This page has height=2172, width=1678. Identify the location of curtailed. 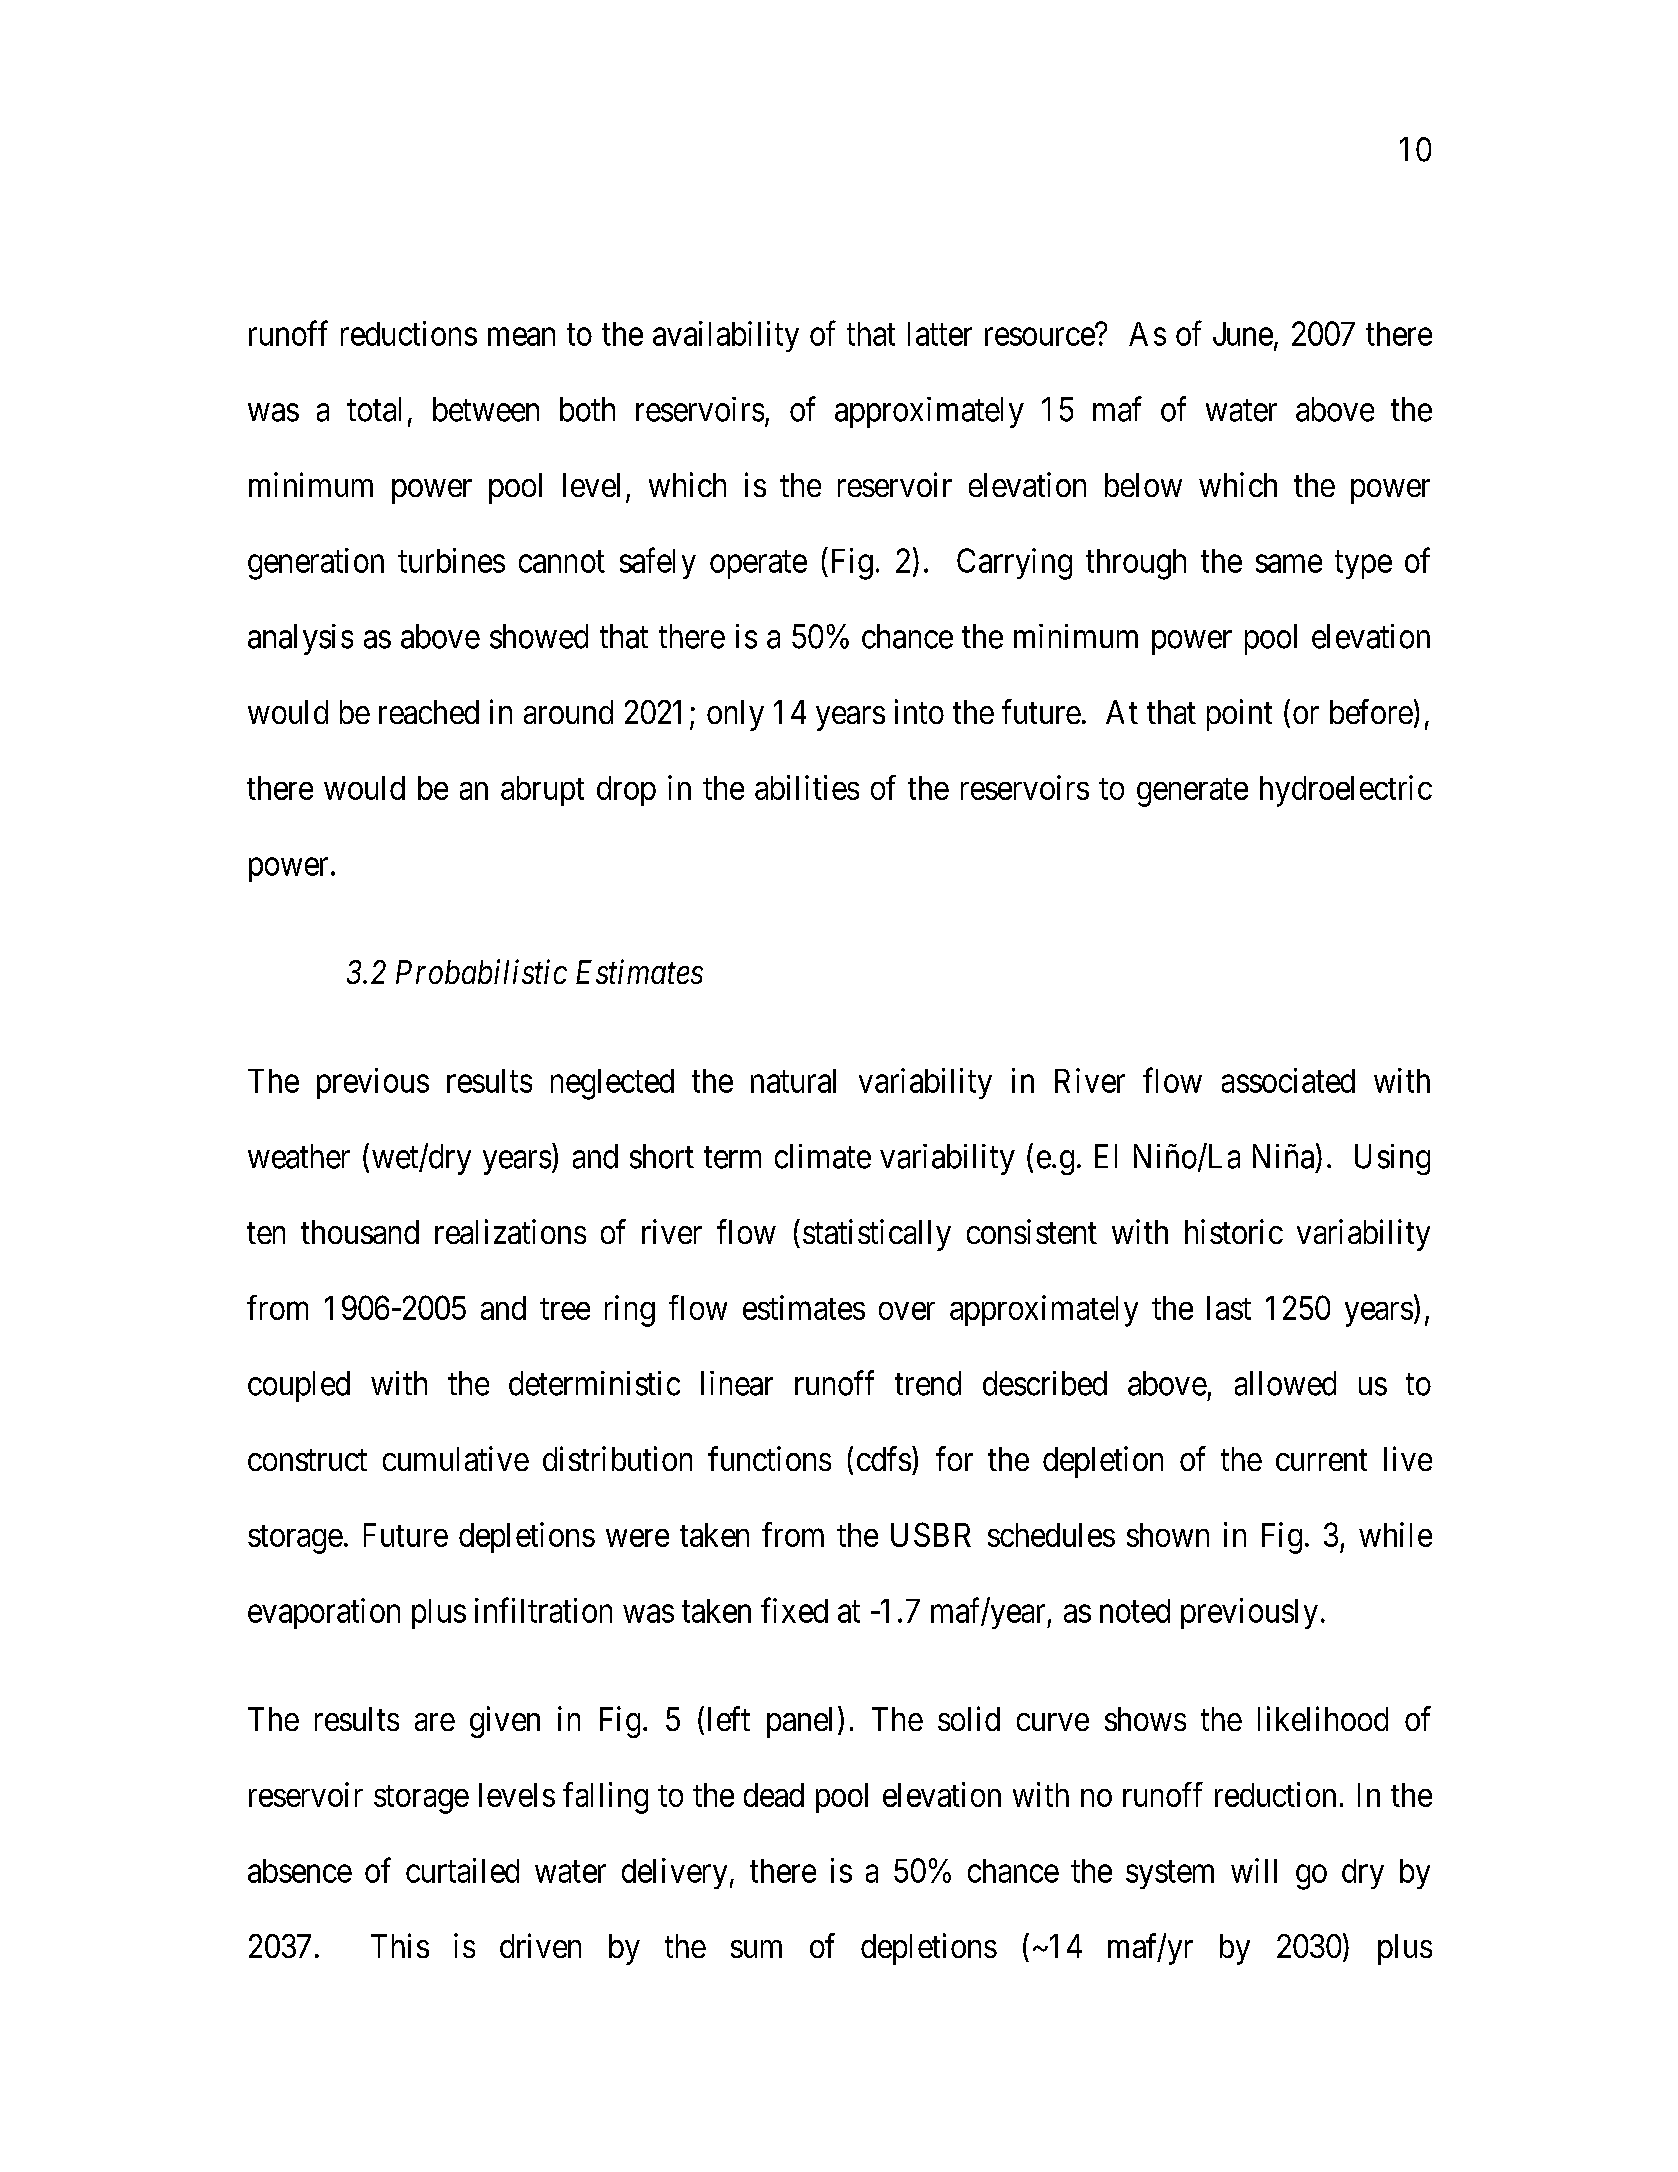
(462, 1870).
